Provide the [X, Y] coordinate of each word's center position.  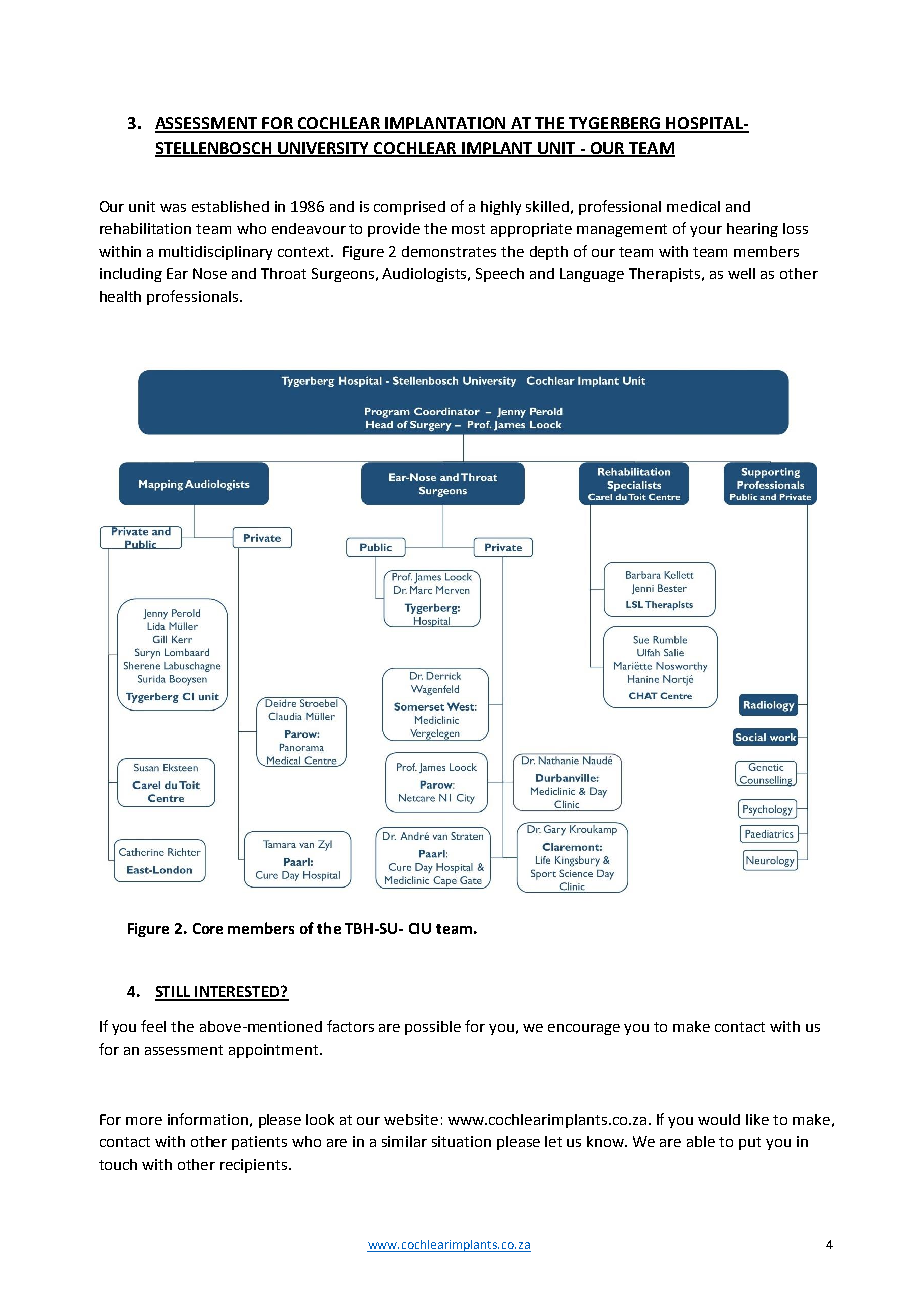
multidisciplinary [215, 253]
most [468, 229]
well [741, 273]
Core [208, 928]
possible [433, 1028]
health [120, 296]
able [701, 1141]
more [144, 1121]
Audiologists [426, 275]
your [706, 231]
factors [350, 1026]
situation [461, 1141]
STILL [174, 993]
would [719, 1119]
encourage [584, 1029]
